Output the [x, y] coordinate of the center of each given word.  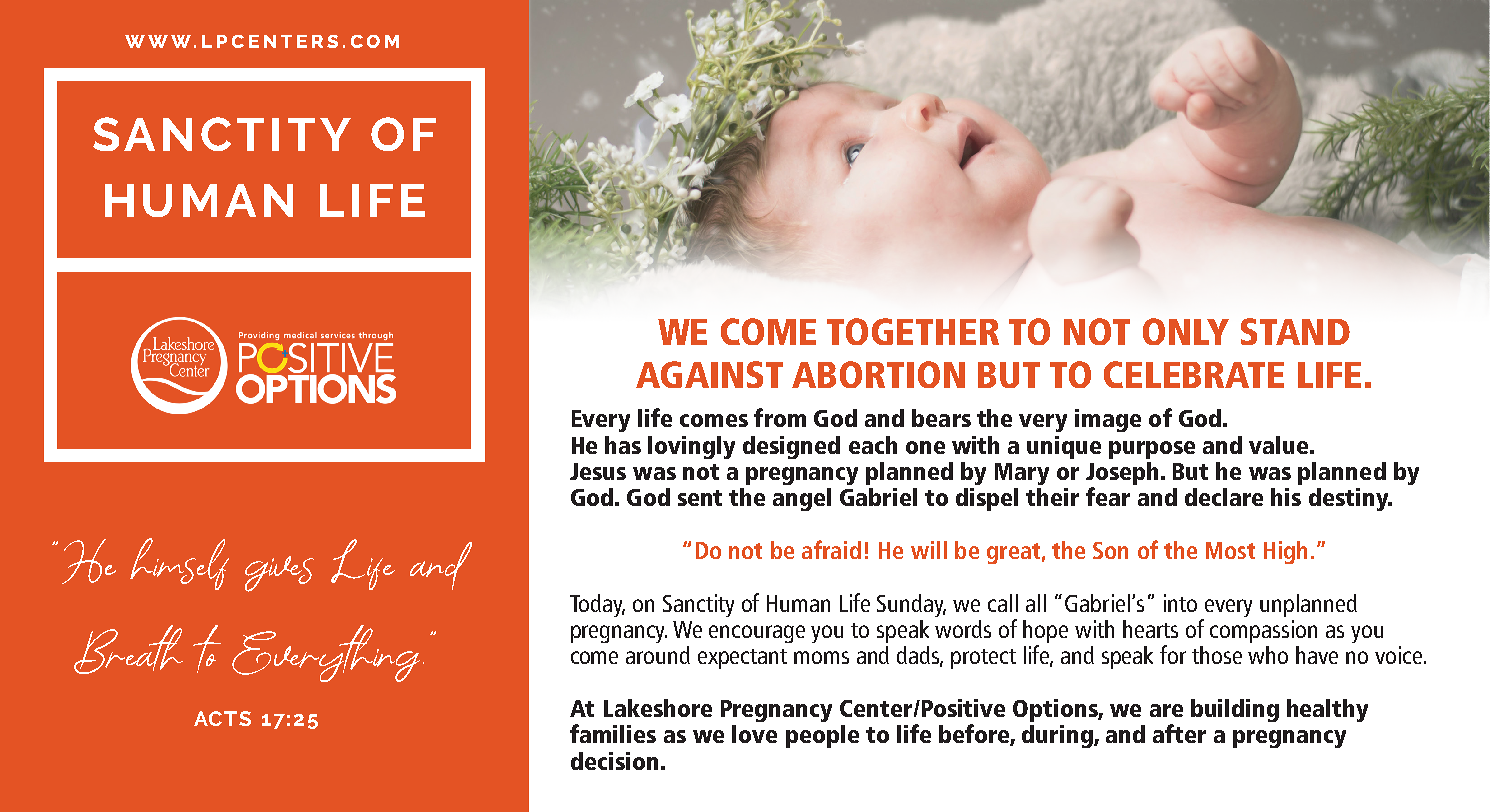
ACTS [222, 718]
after [1179, 733]
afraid [831, 549]
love [754, 734]
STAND [1295, 331]
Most [1230, 550]
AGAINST [709, 374]
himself [179, 564]
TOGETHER [913, 331]
